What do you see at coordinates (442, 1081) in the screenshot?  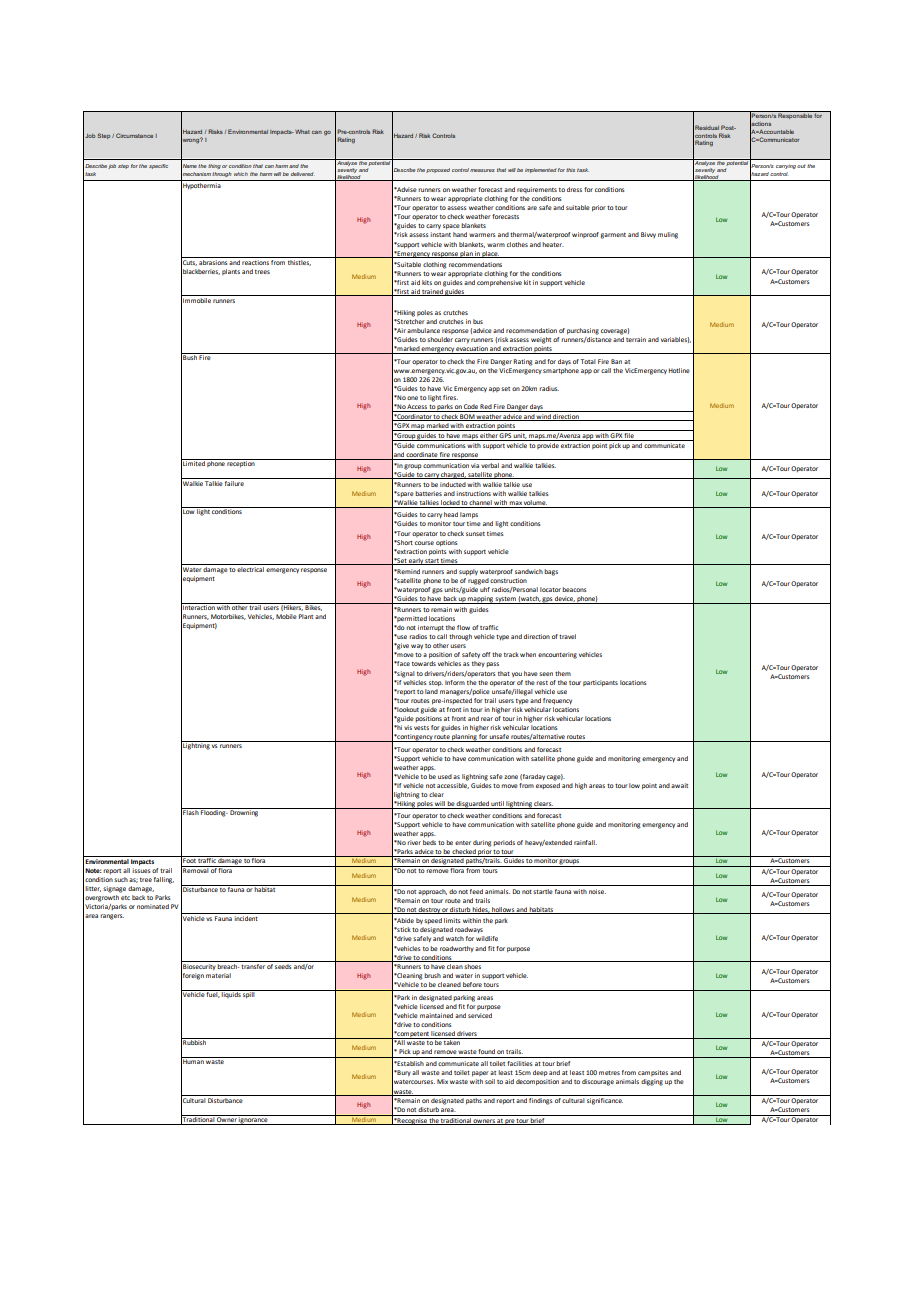 I see `Mix` at bounding box center [442, 1081].
